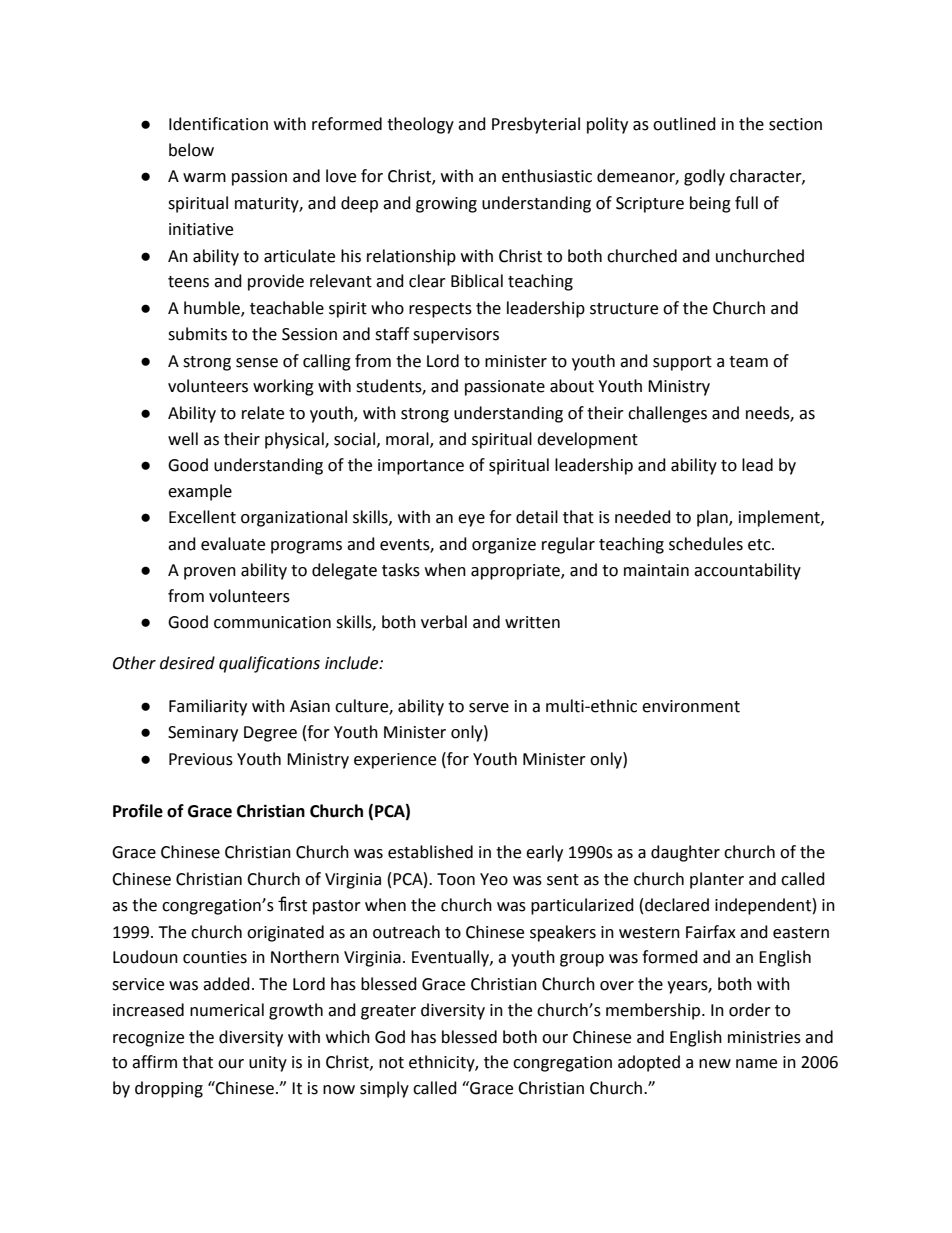 The width and height of the document is (952, 1233). I want to click on well, so click(183, 439).
